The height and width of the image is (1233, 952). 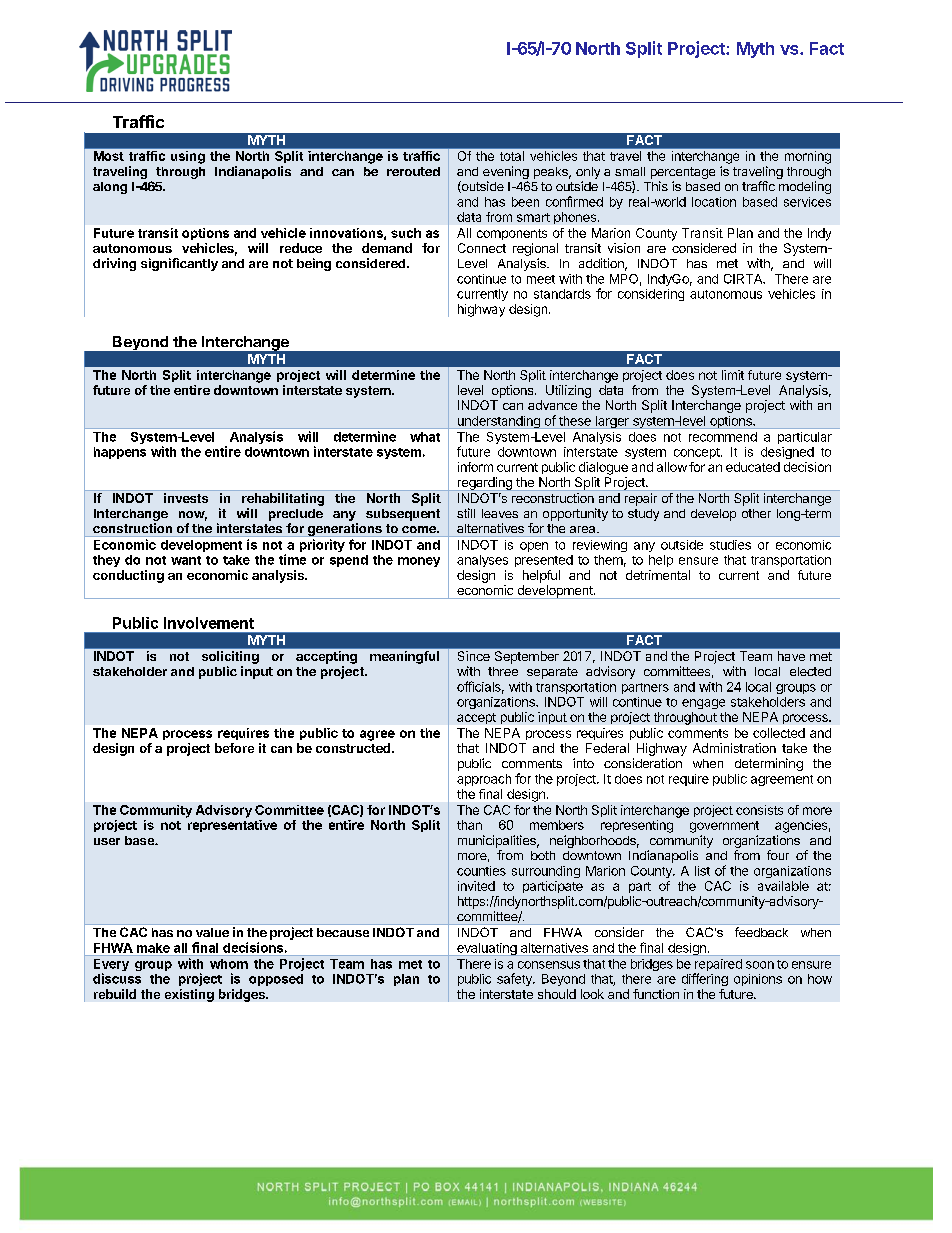 What do you see at coordinates (506, 174) in the image?
I see `evening` at bounding box center [506, 174].
